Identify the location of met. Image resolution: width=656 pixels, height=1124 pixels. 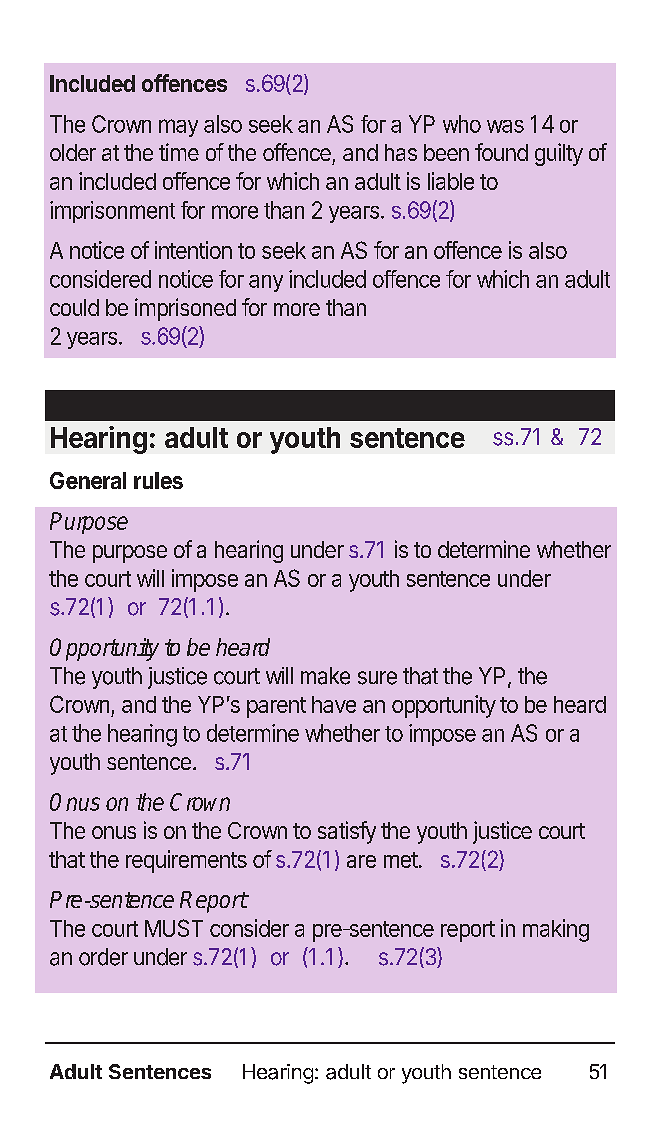
(401, 860).
